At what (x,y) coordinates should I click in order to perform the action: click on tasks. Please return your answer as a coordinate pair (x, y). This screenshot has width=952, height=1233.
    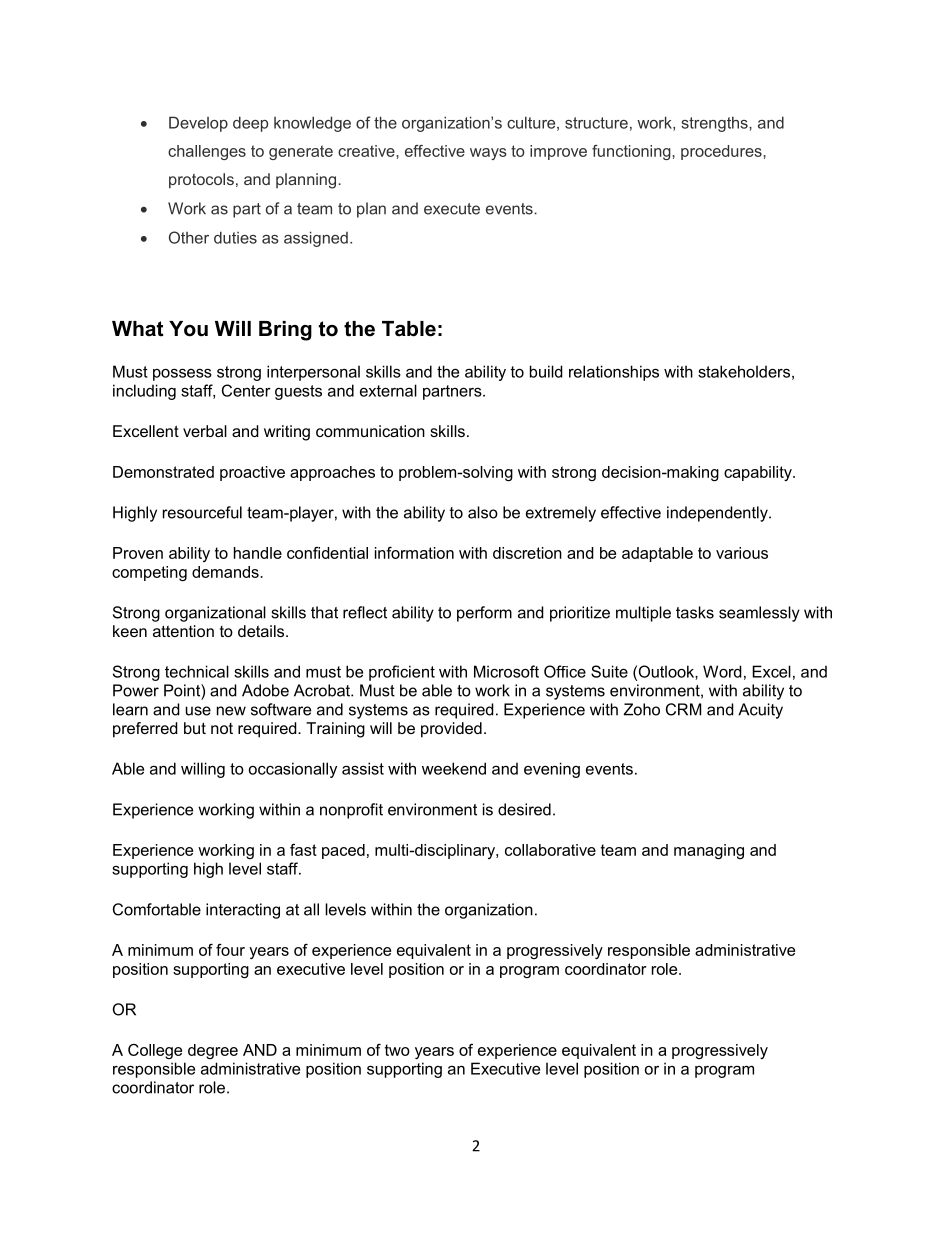
    Looking at the image, I should click on (695, 612).
